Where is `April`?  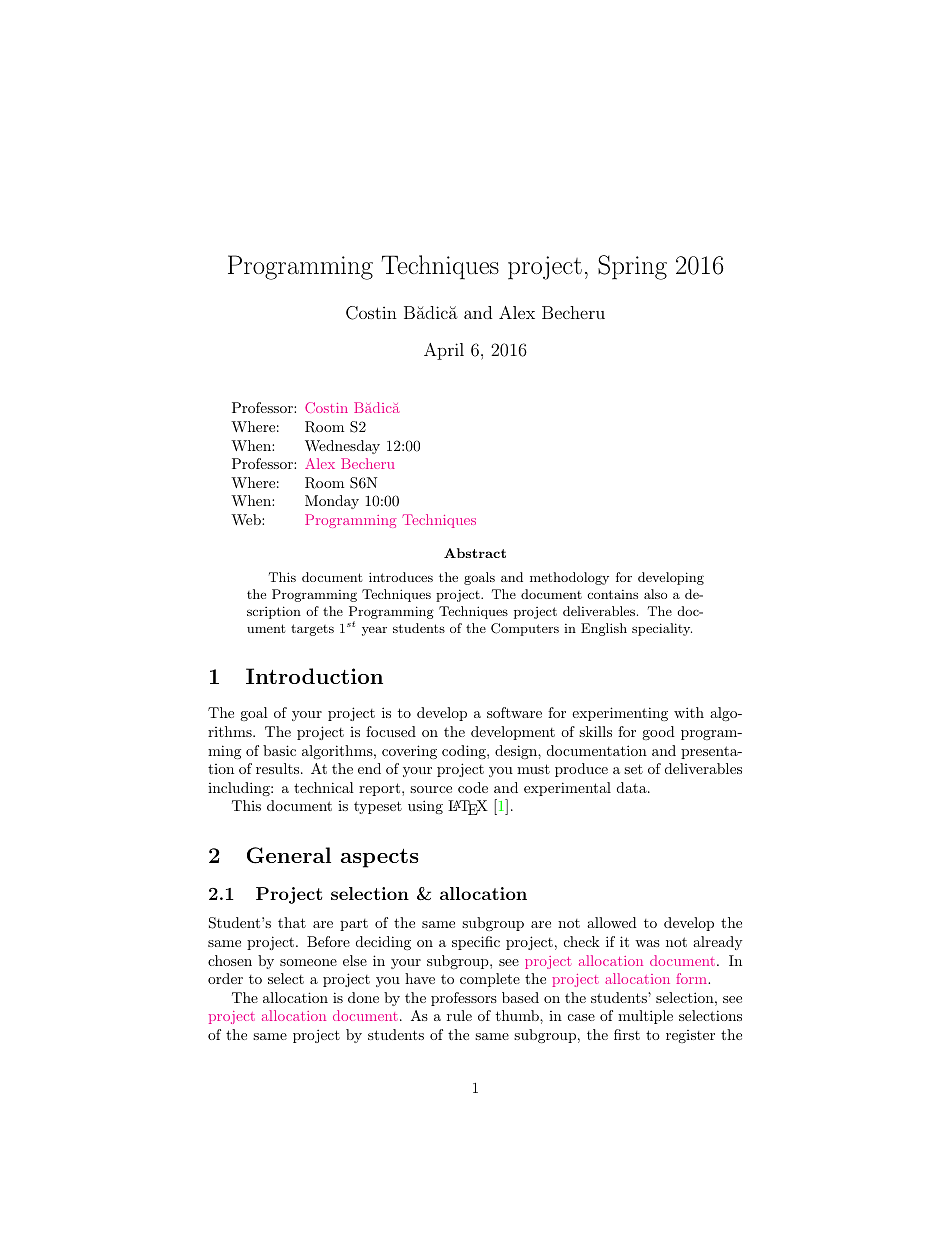
April is located at coordinates (444, 351).
